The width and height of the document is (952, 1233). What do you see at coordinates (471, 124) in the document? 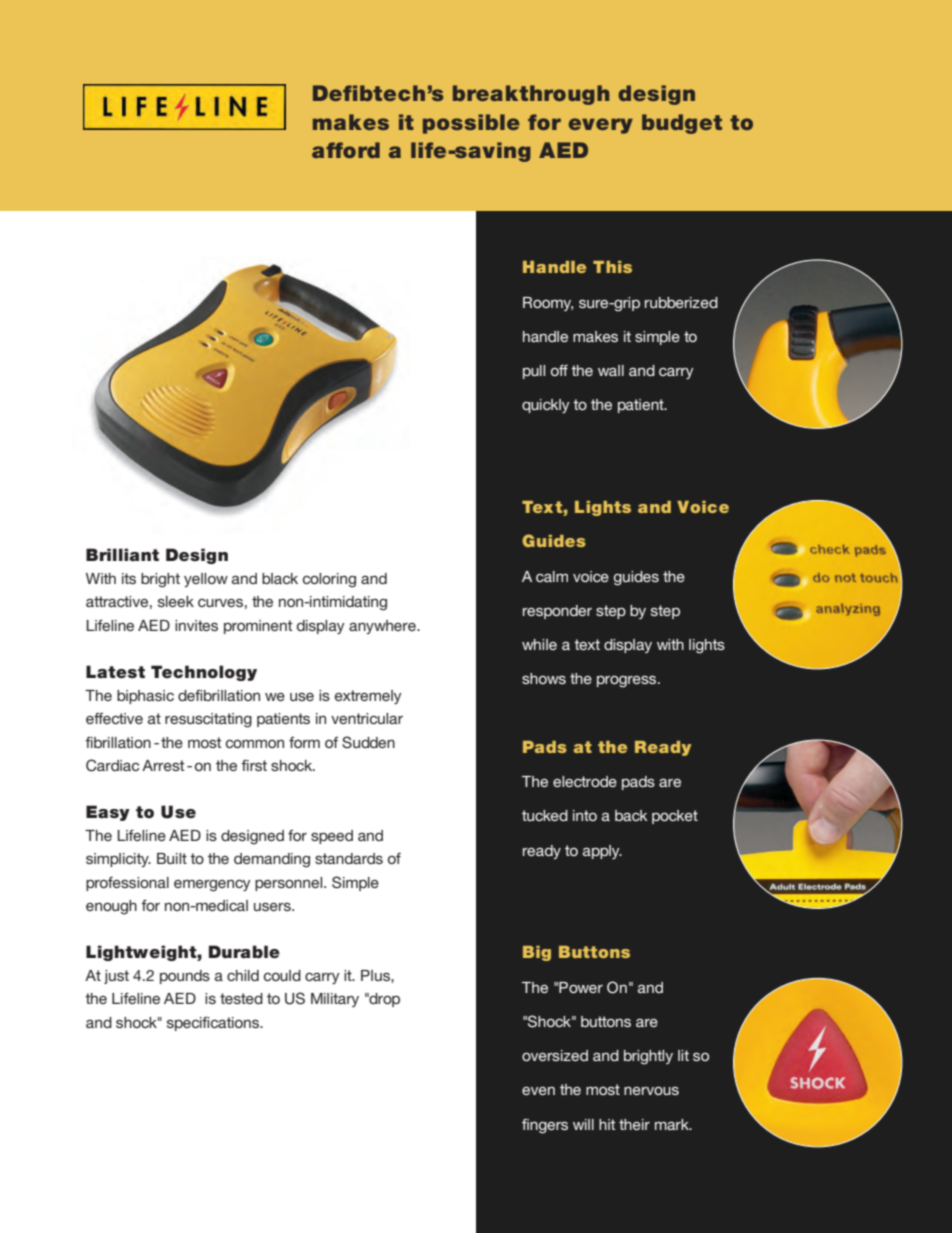
I see `possible` at bounding box center [471, 124].
